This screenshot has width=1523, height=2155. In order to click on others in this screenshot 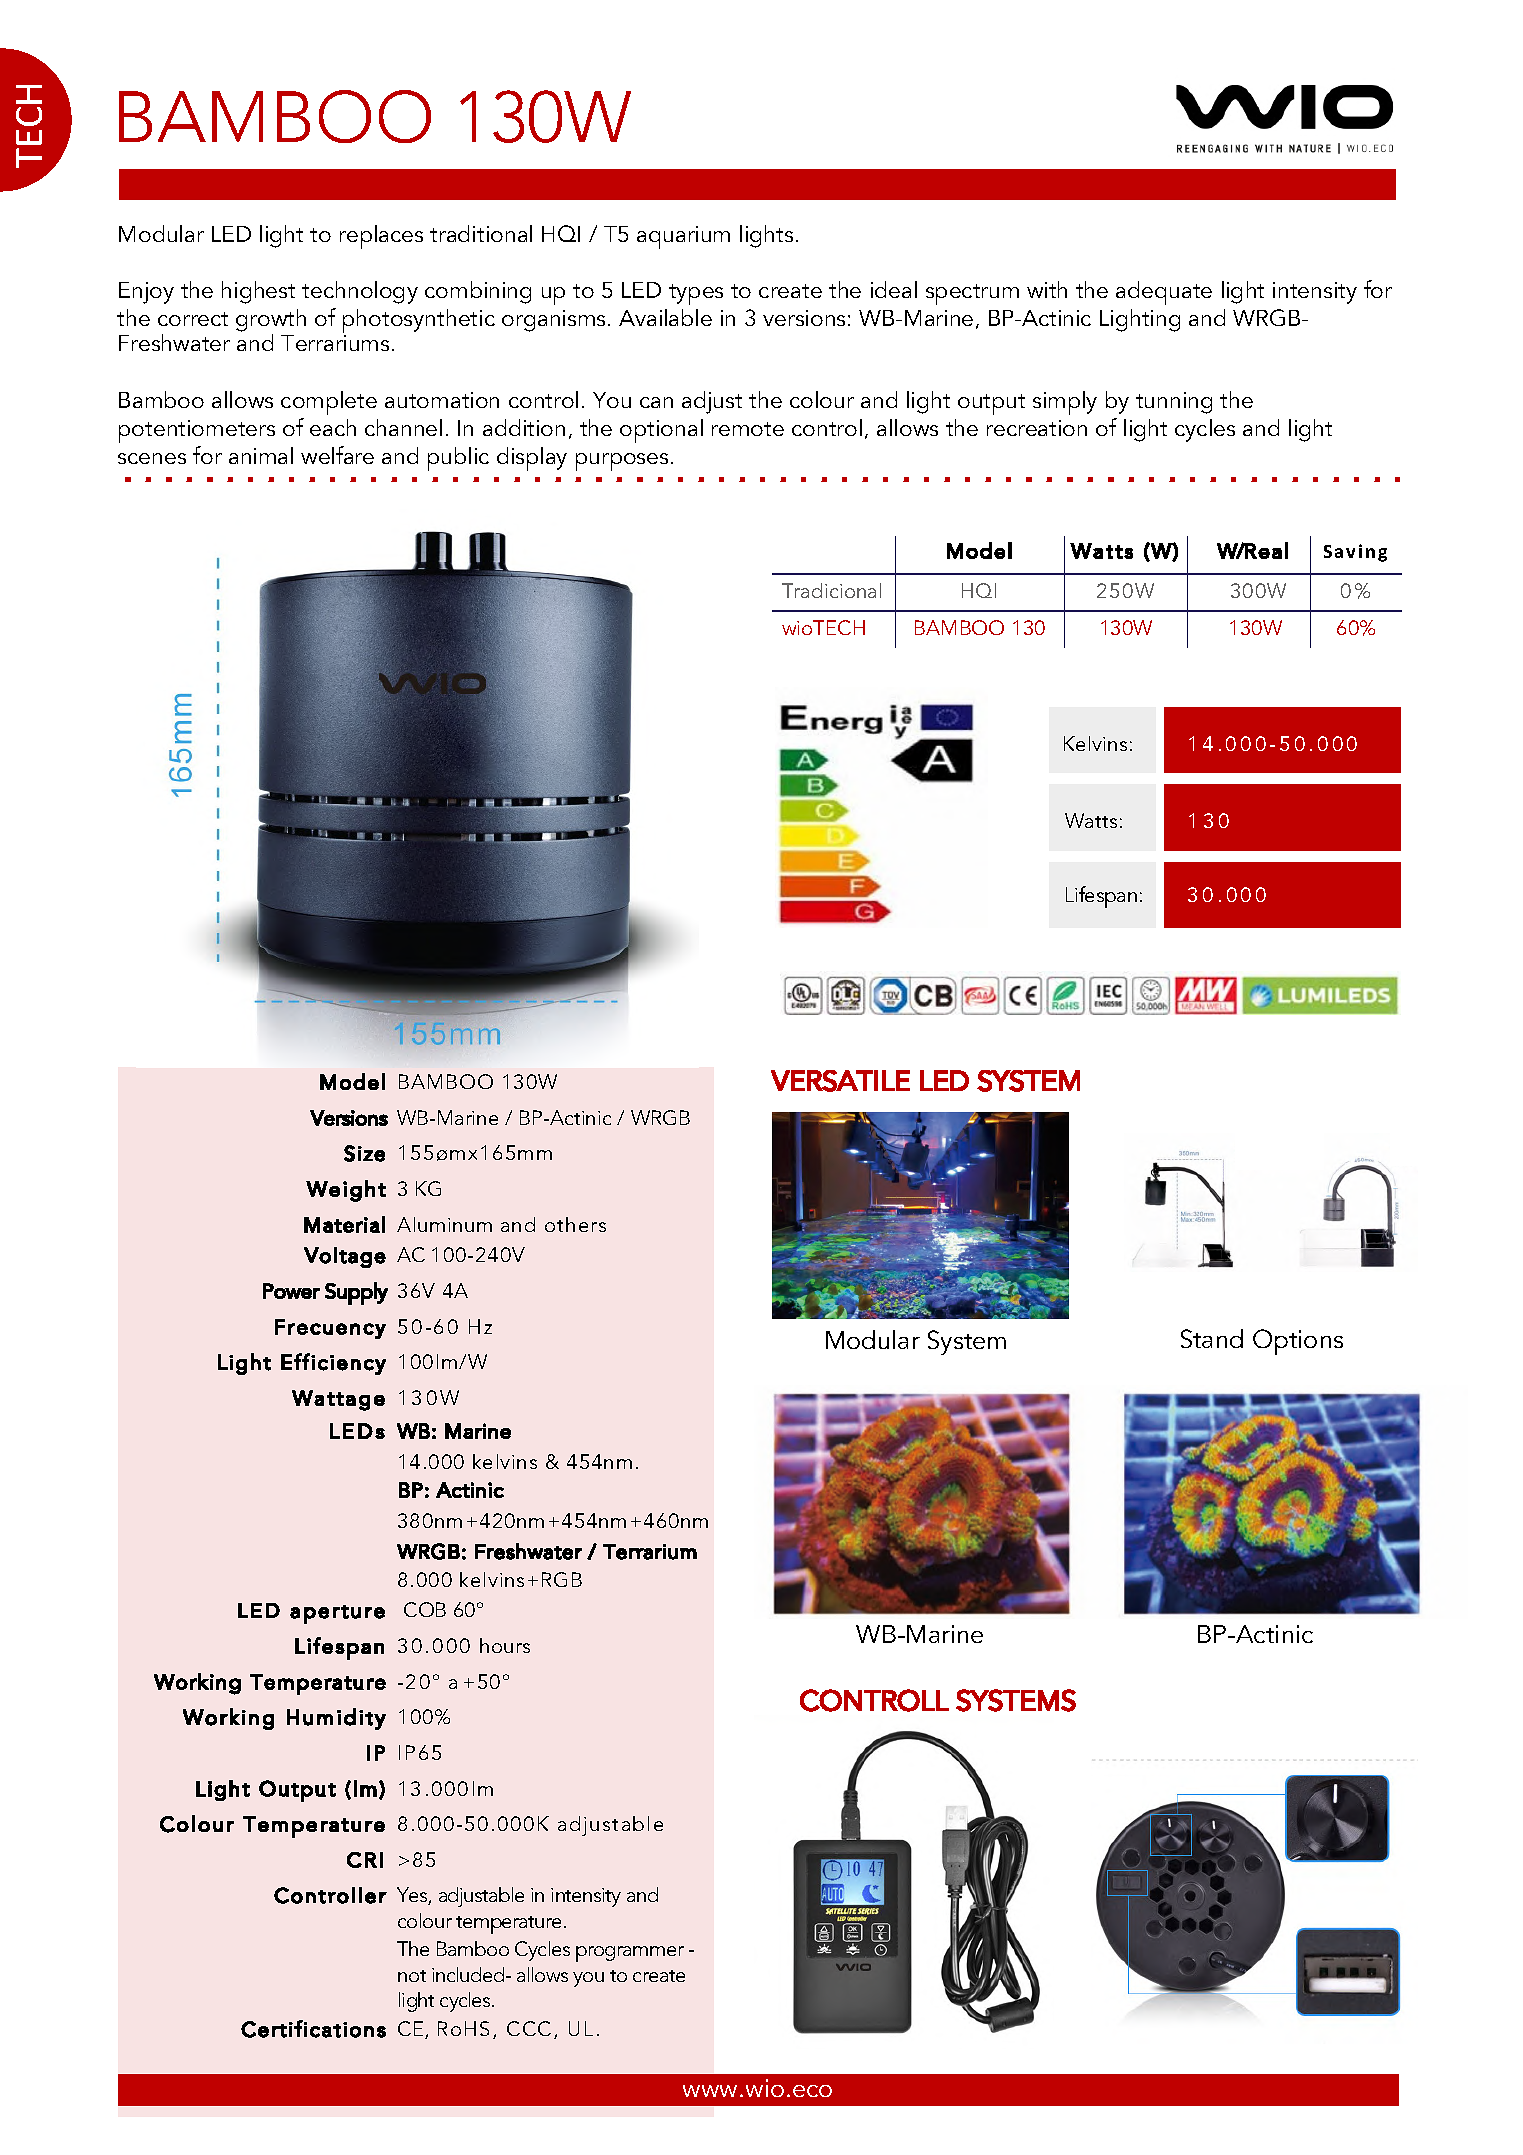, I will do `click(575, 1224)`.
